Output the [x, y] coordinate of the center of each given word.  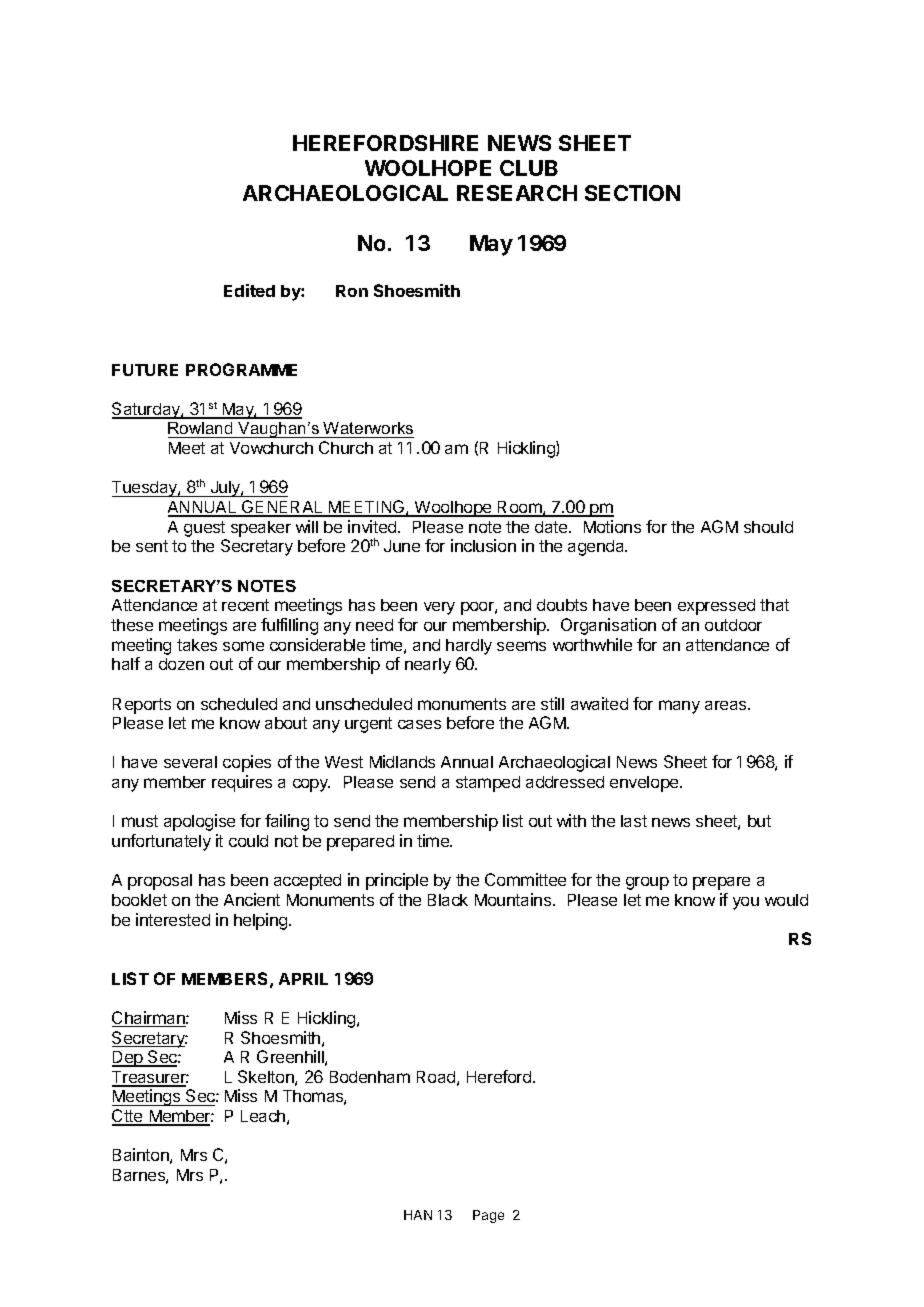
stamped [488, 784]
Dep [128, 1059]
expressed [716, 607]
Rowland [201, 430]
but [759, 821]
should [768, 527]
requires [242, 783]
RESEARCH [517, 193]
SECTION [632, 193]
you [746, 903]
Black [448, 900]
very [439, 608]
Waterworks [368, 430]
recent [245, 605]
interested [173, 919]
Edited [249, 290]
